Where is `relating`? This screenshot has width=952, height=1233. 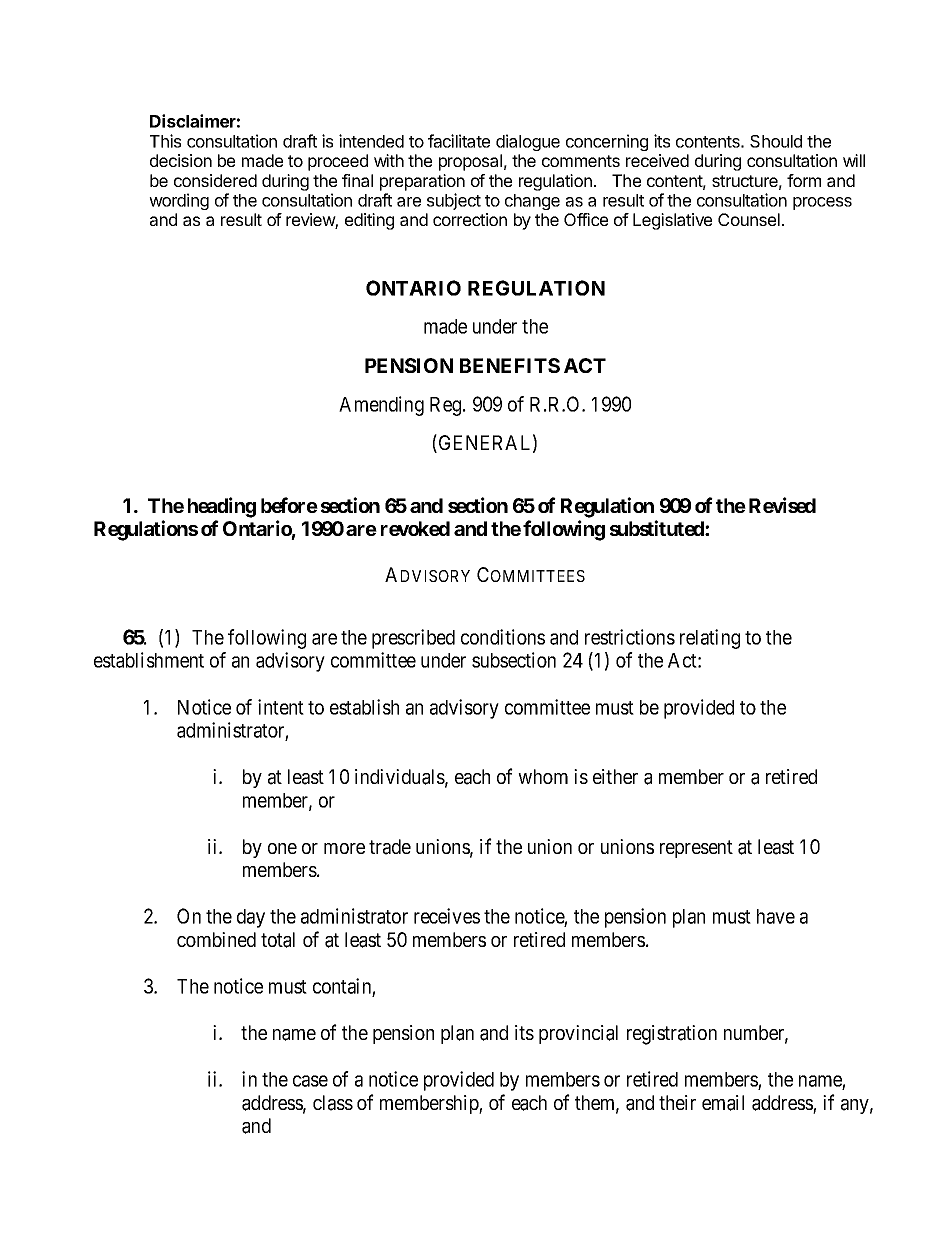
relating is located at coordinates (710, 639).
